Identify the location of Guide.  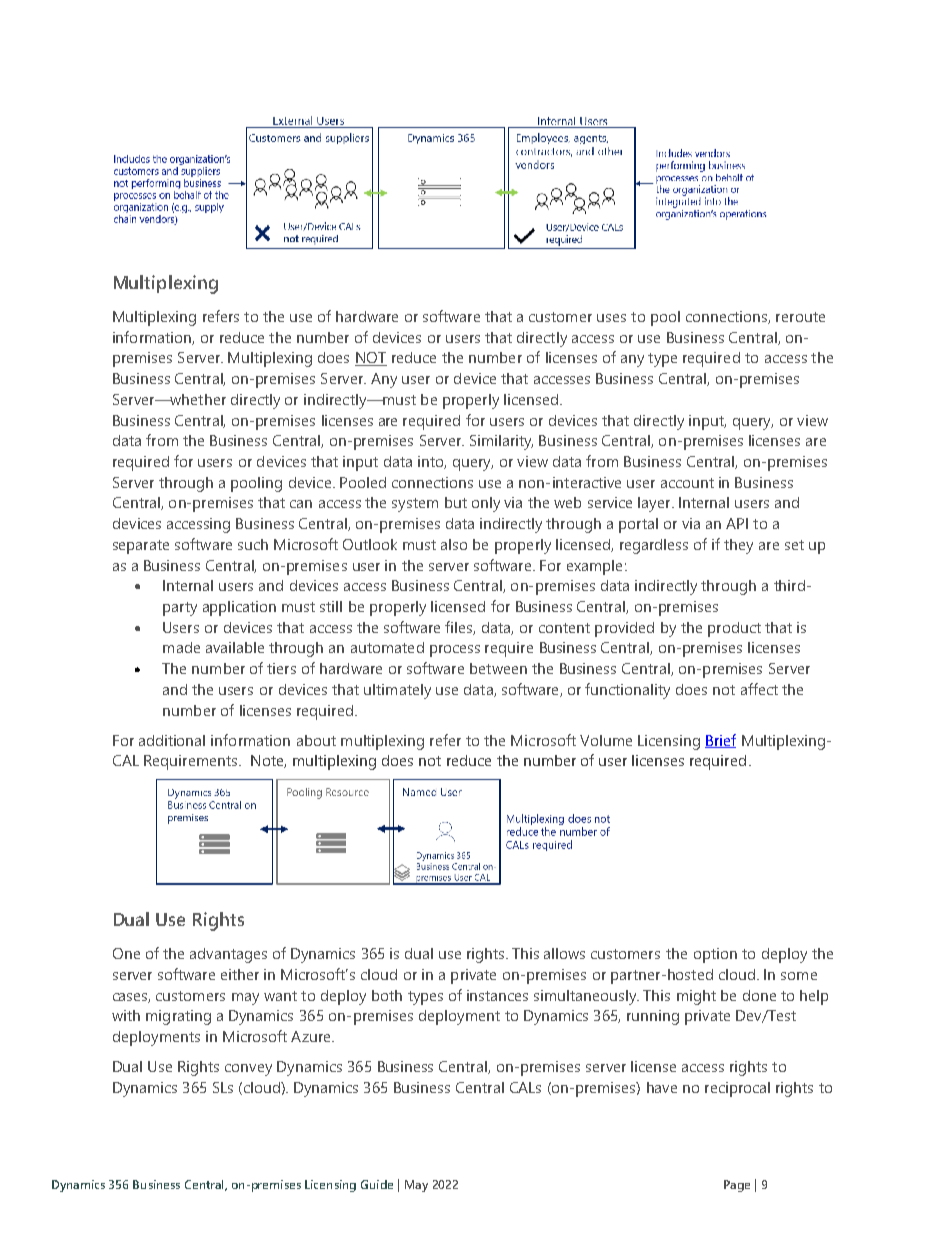
(377, 1184).
